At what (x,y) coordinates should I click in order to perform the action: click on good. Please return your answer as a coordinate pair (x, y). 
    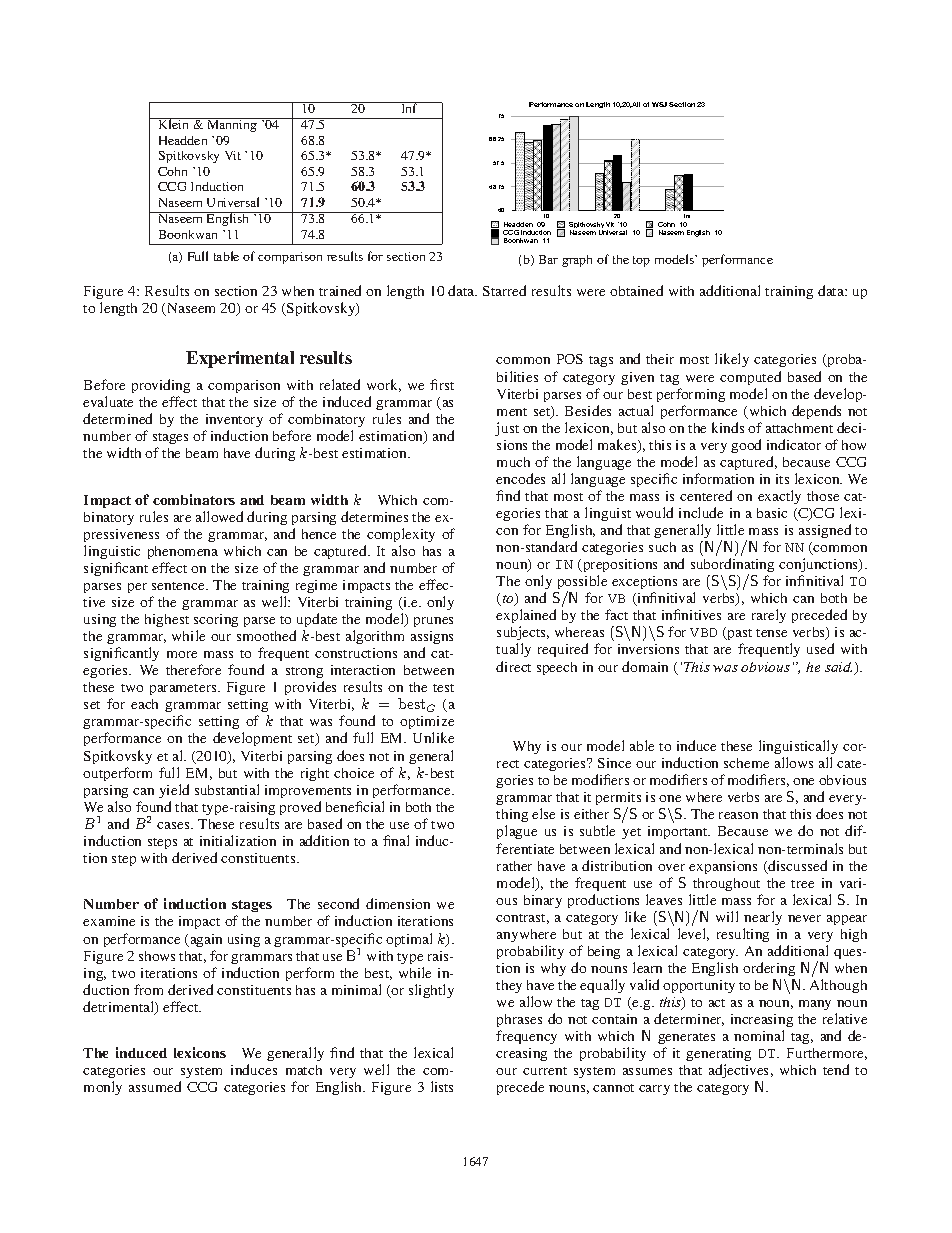
    Looking at the image, I should click on (746, 446).
